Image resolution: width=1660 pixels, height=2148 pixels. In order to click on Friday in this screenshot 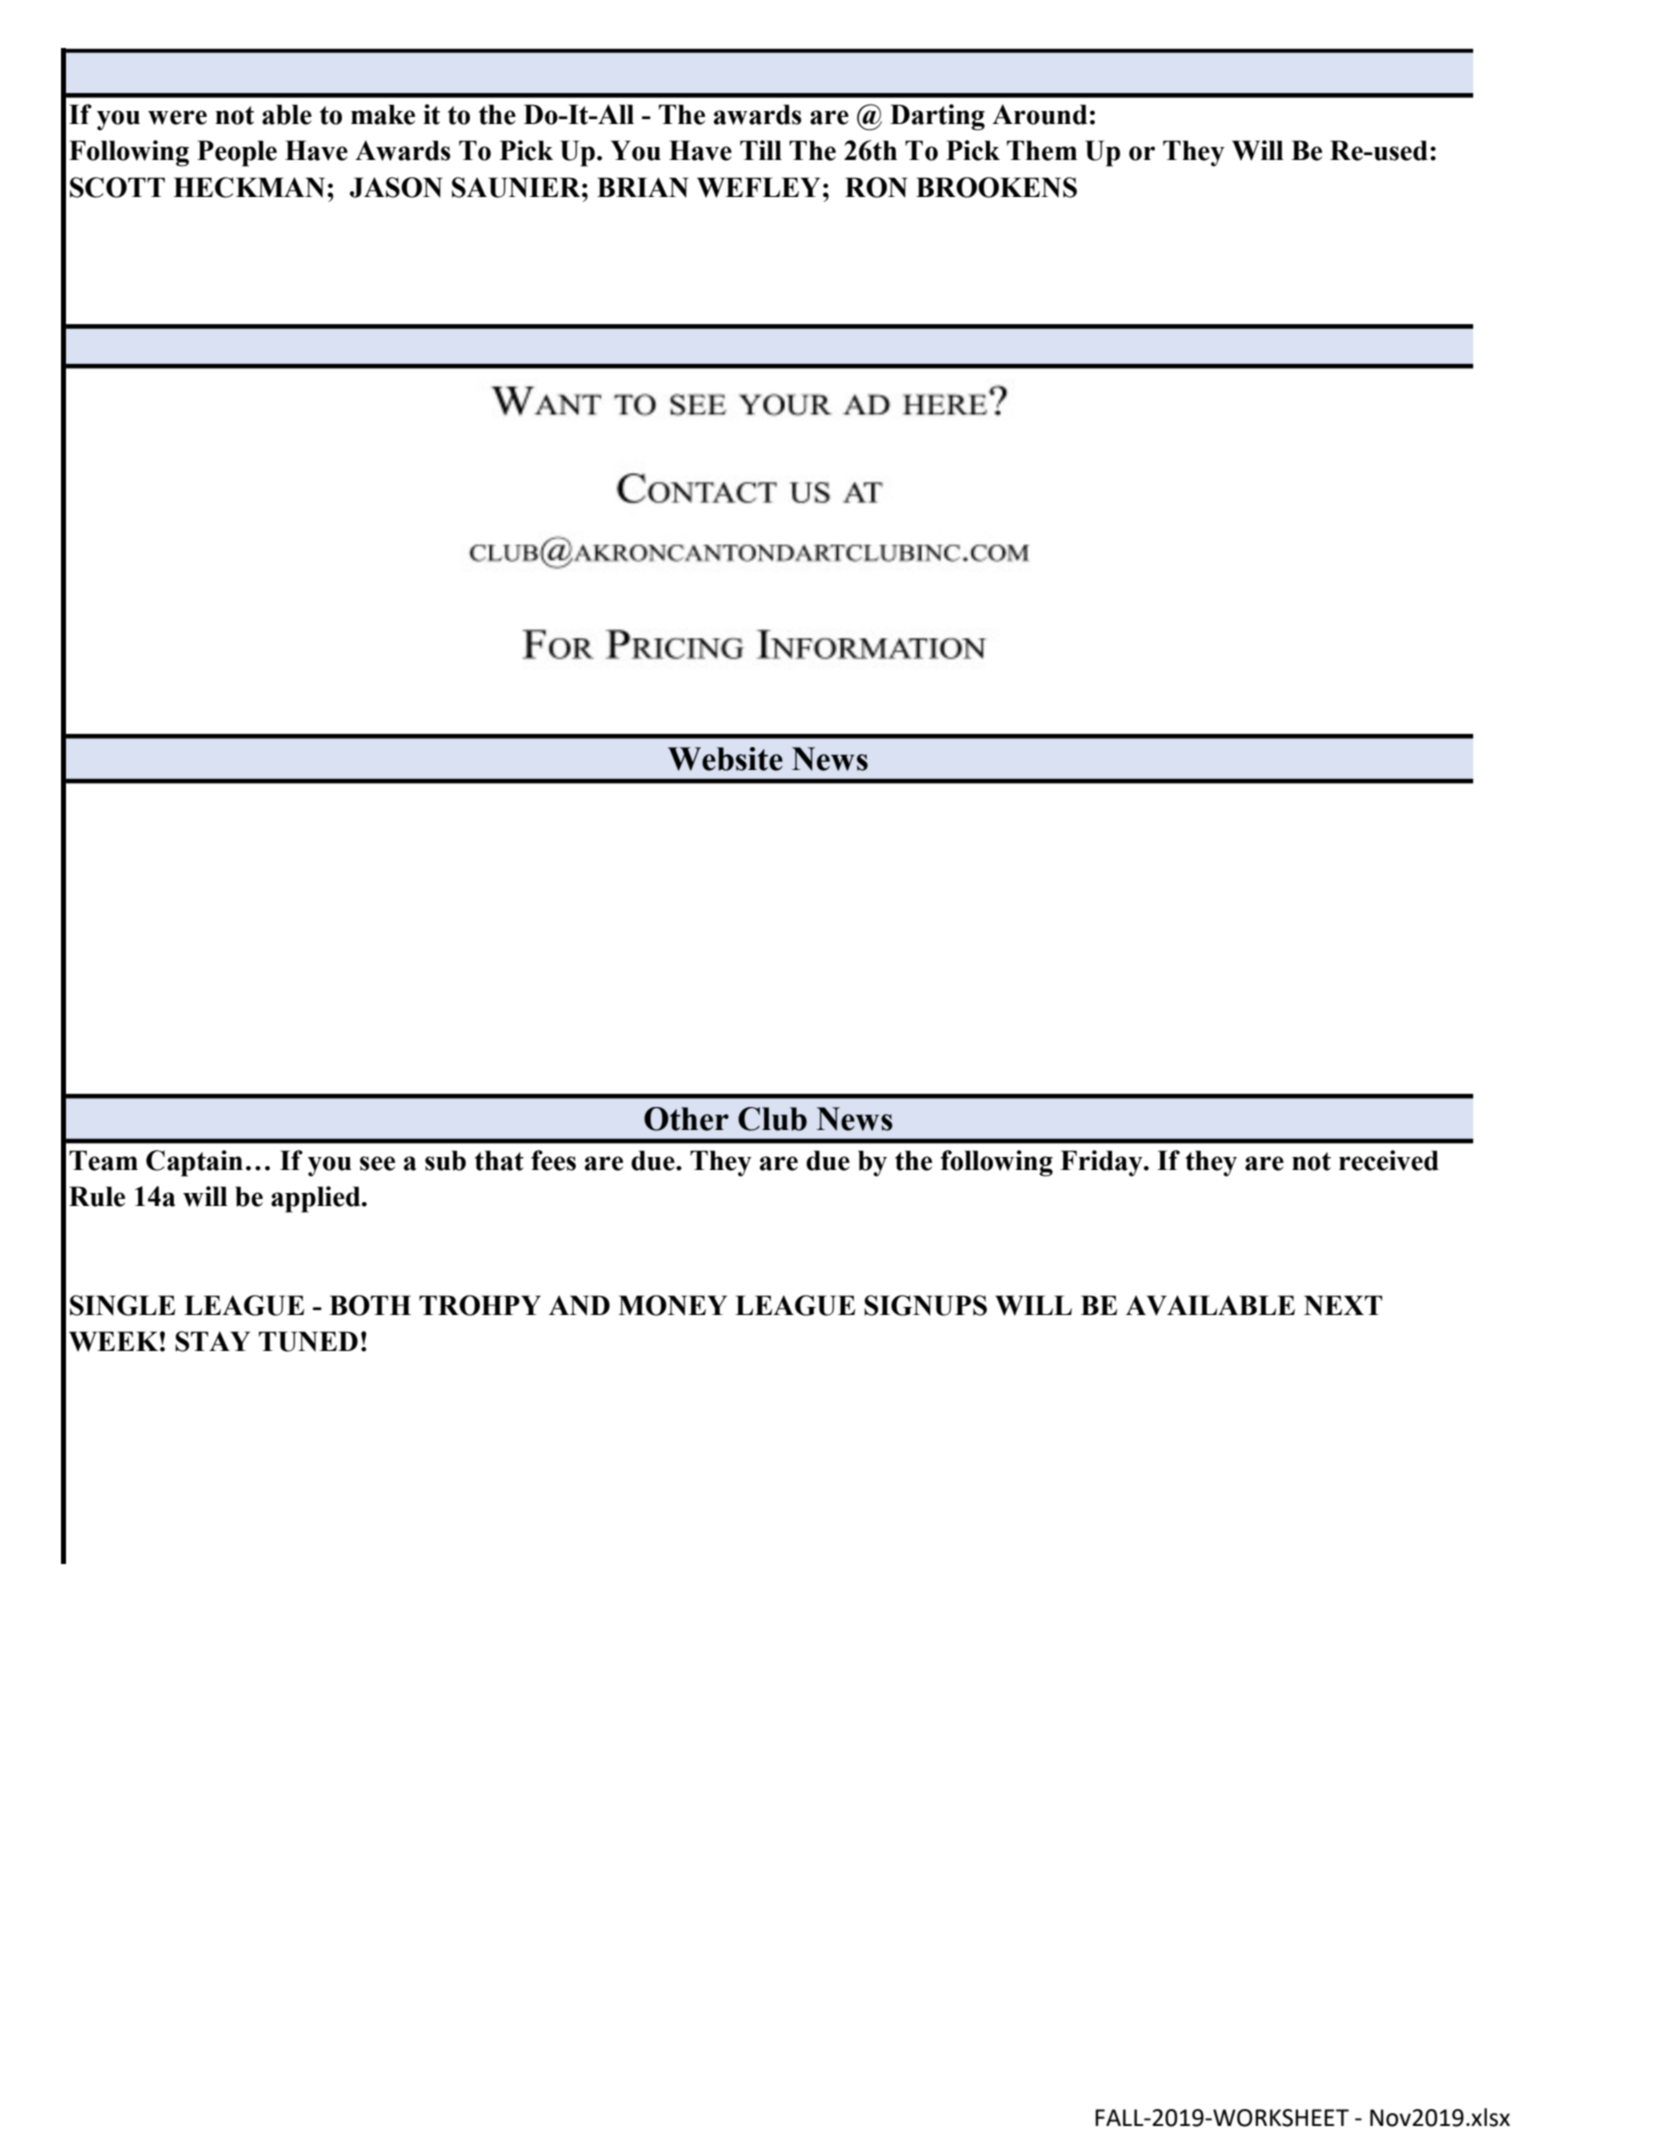, I will do `click(1102, 1163)`.
